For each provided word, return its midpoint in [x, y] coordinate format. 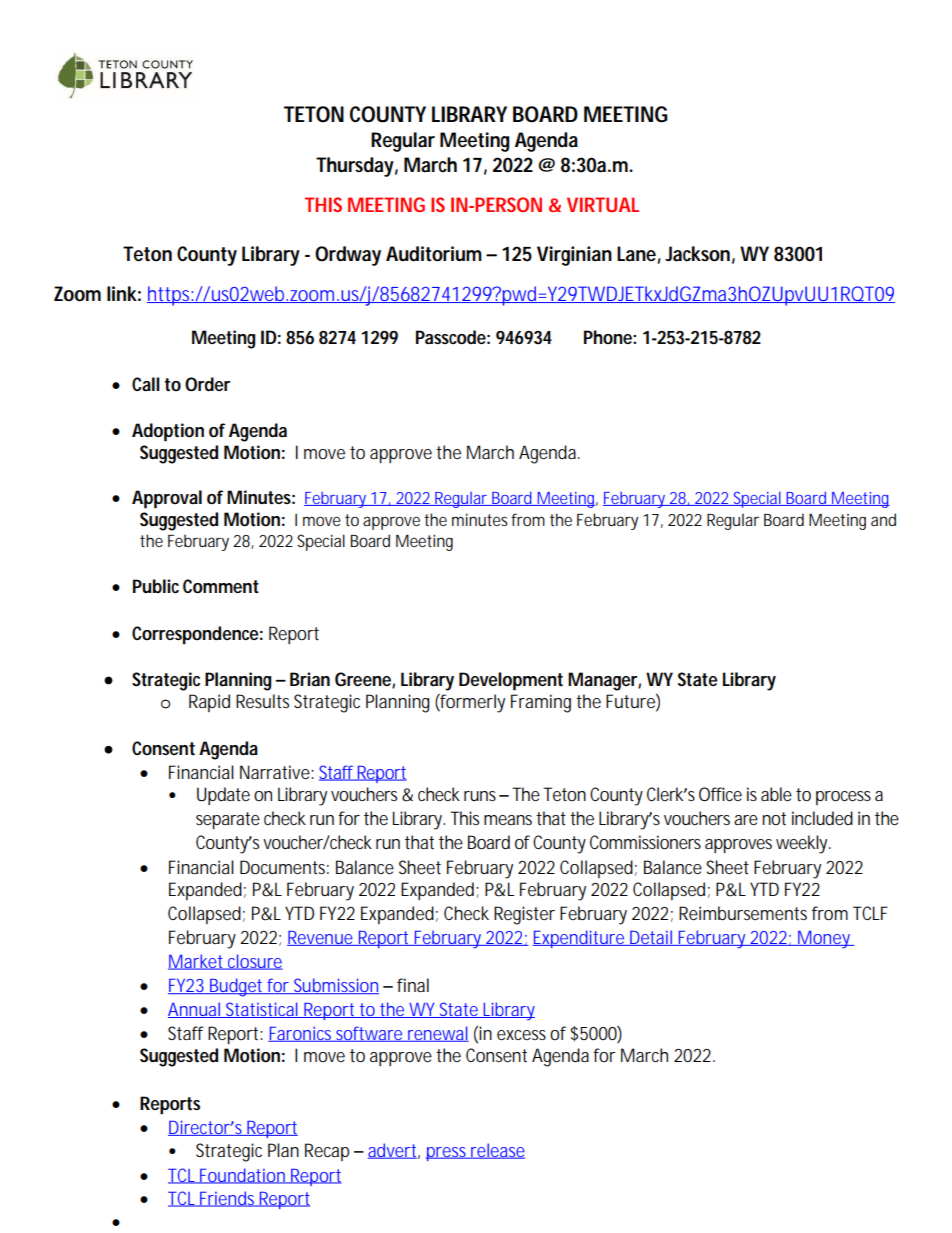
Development [511, 681]
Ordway [348, 256]
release [497, 1151]
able [776, 794]
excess [521, 1035]
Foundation [243, 1176]
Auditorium [434, 254]
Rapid [209, 703]
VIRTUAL [603, 204]
